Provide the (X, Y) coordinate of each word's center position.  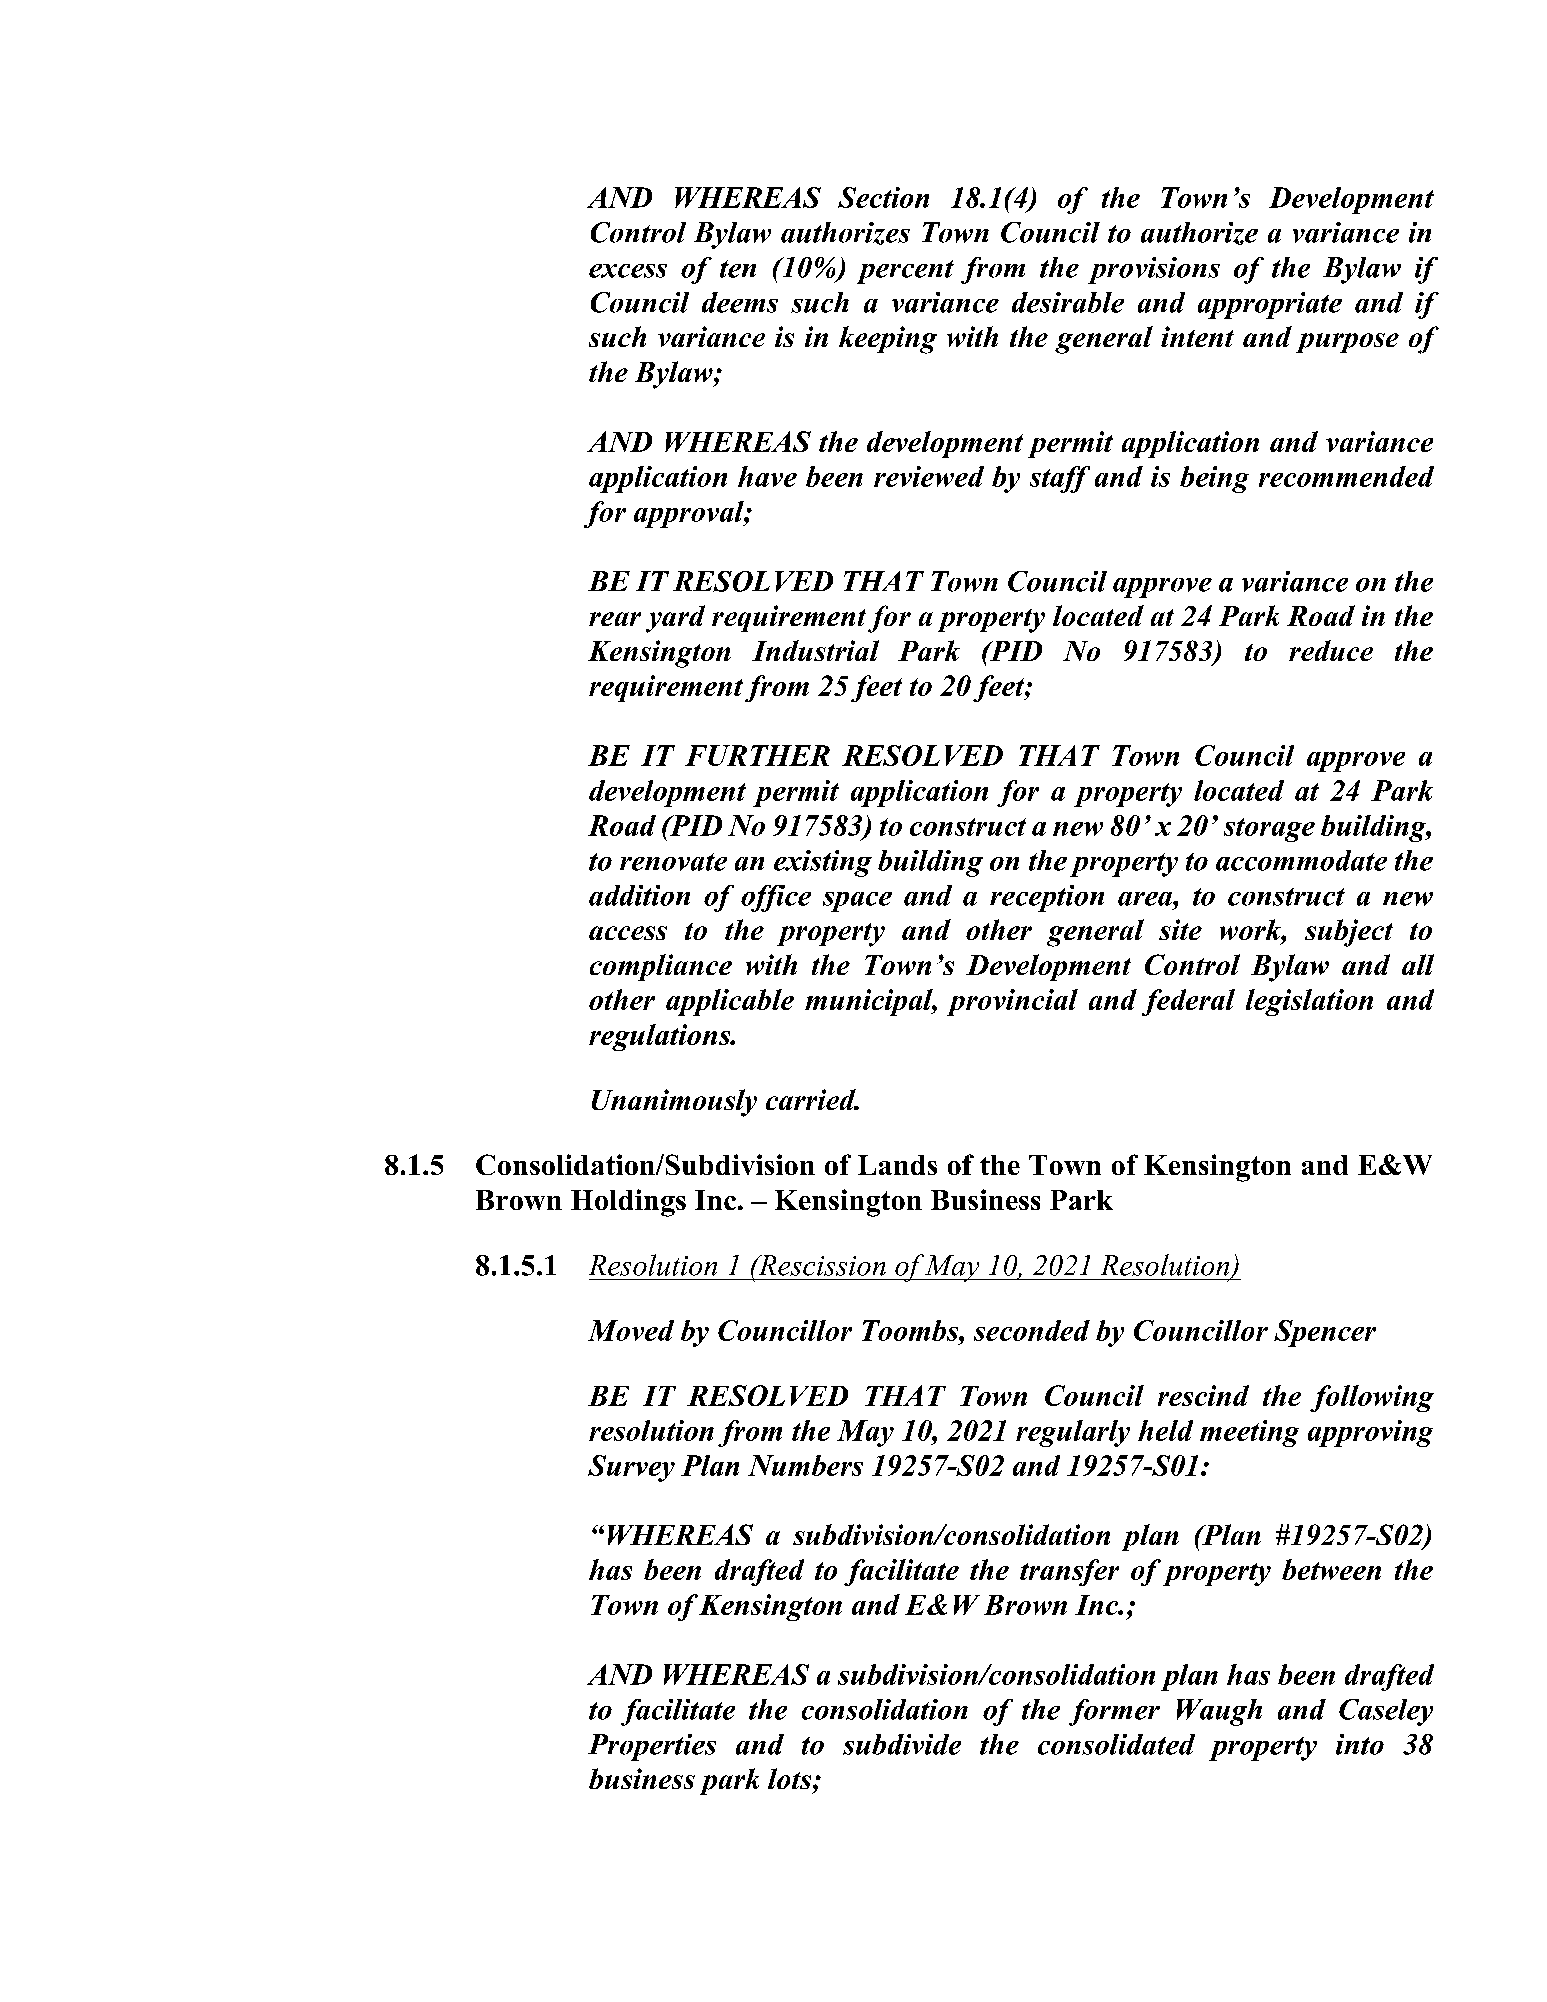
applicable (730, 1002)
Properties (652, 1747)
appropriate (1270, 305)
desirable (1068, 302)
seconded (1032, 1330)
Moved (631, 1330)
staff (1060, 479)
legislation (1309, 1002)
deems (740, 302)
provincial (1012, 1002)
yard (675, 619)
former (1114, 1712)
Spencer (1325, 1333)
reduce (1331, 650)
